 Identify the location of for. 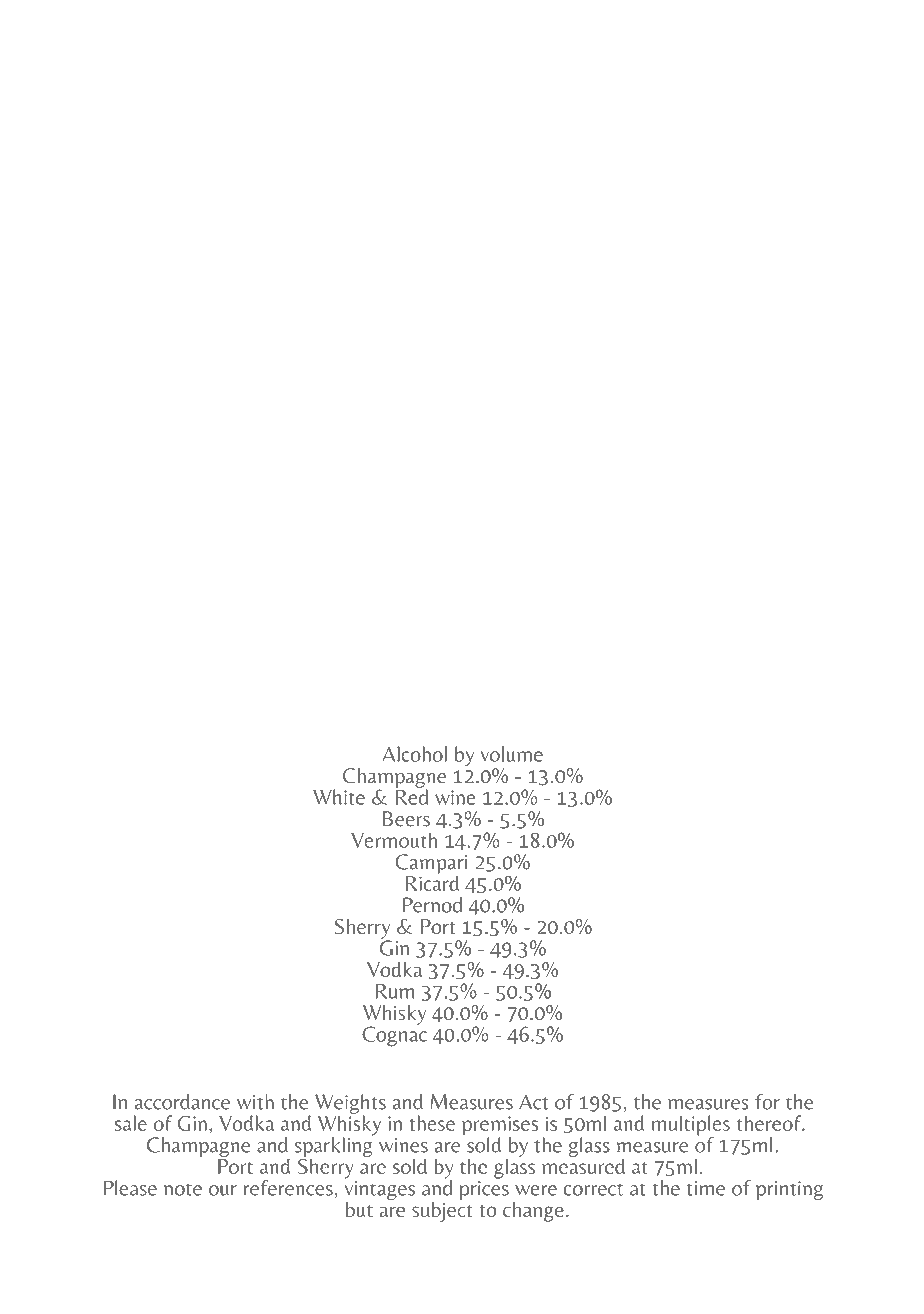
(767, 1102).
